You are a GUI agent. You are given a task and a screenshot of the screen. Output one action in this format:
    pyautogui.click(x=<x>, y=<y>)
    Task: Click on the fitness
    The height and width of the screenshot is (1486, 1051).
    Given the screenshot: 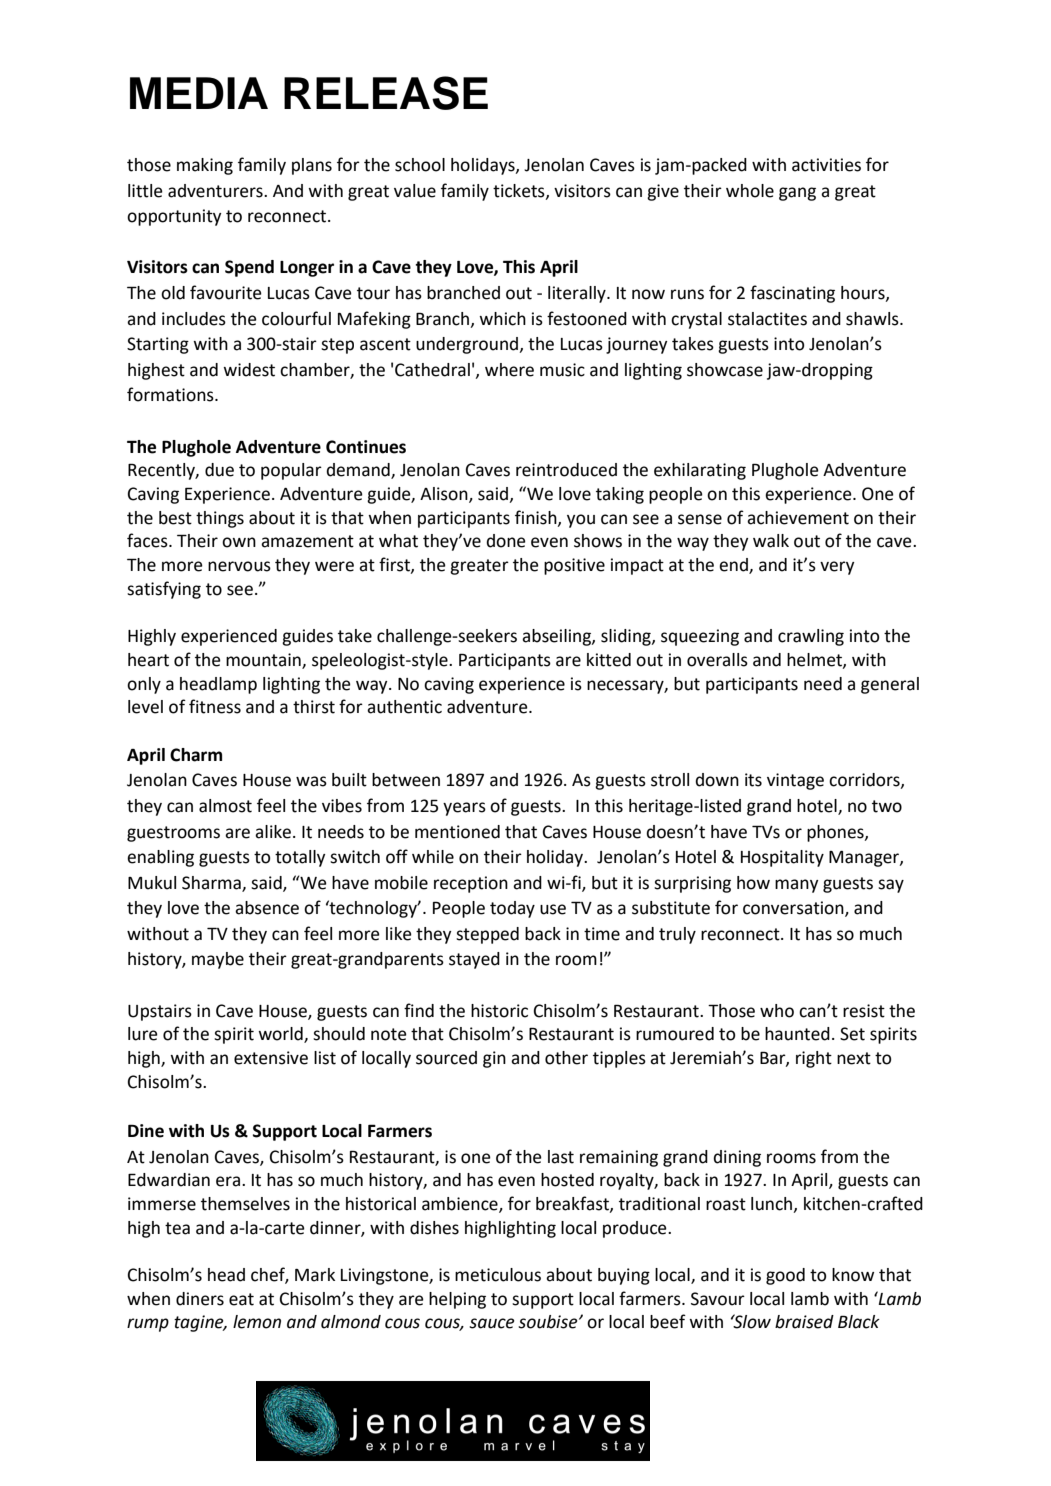 What is the action you would take?
    pyautogui.click(x=215, y=706)
